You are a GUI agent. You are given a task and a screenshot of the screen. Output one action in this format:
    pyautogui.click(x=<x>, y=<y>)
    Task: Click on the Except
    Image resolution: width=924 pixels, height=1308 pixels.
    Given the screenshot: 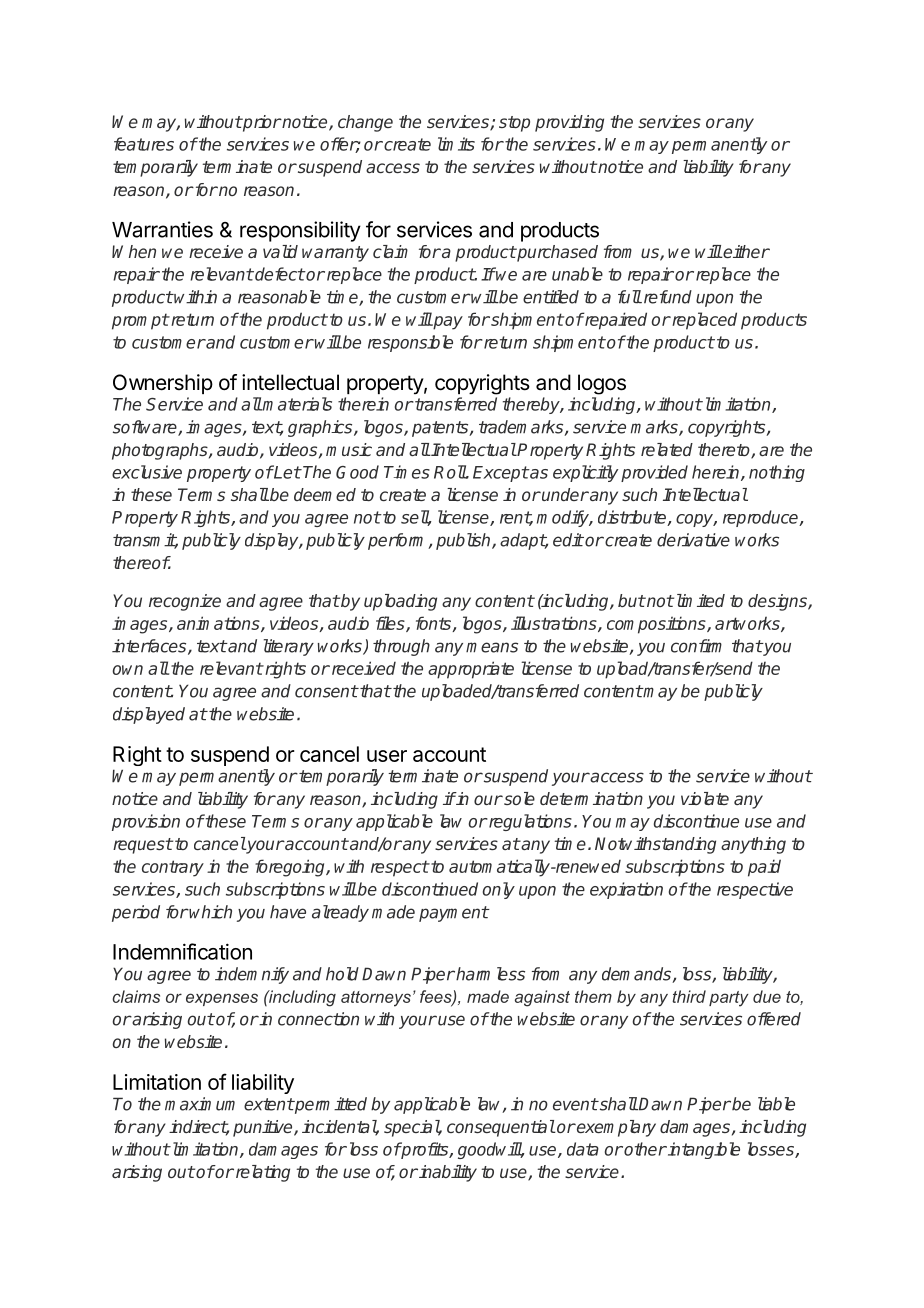 What is the action you would take?
    pyautogui.click(x=501, y=474)
